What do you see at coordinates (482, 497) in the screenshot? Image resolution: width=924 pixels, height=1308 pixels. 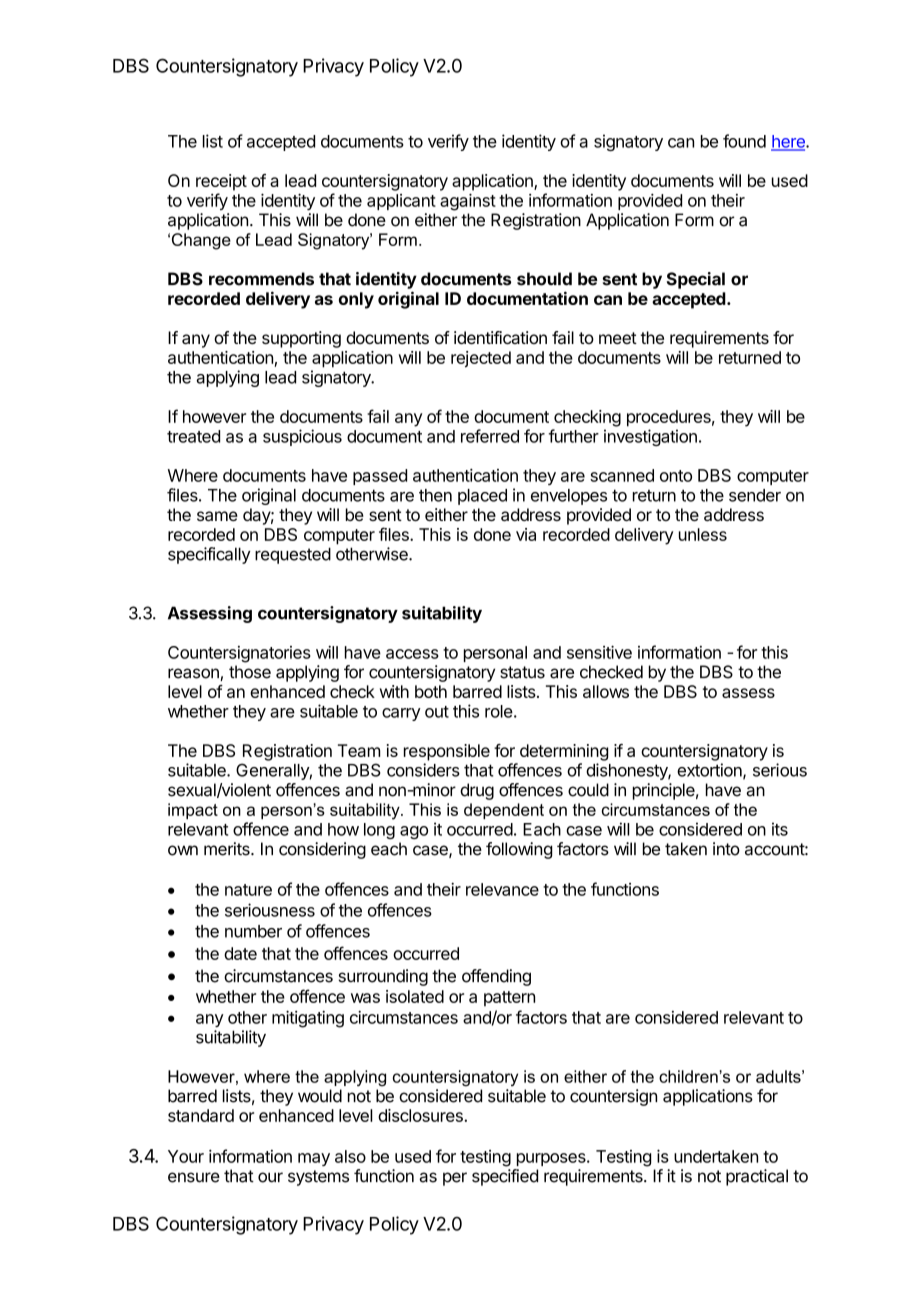 I see `placed` at bounding box center [482, 497].
